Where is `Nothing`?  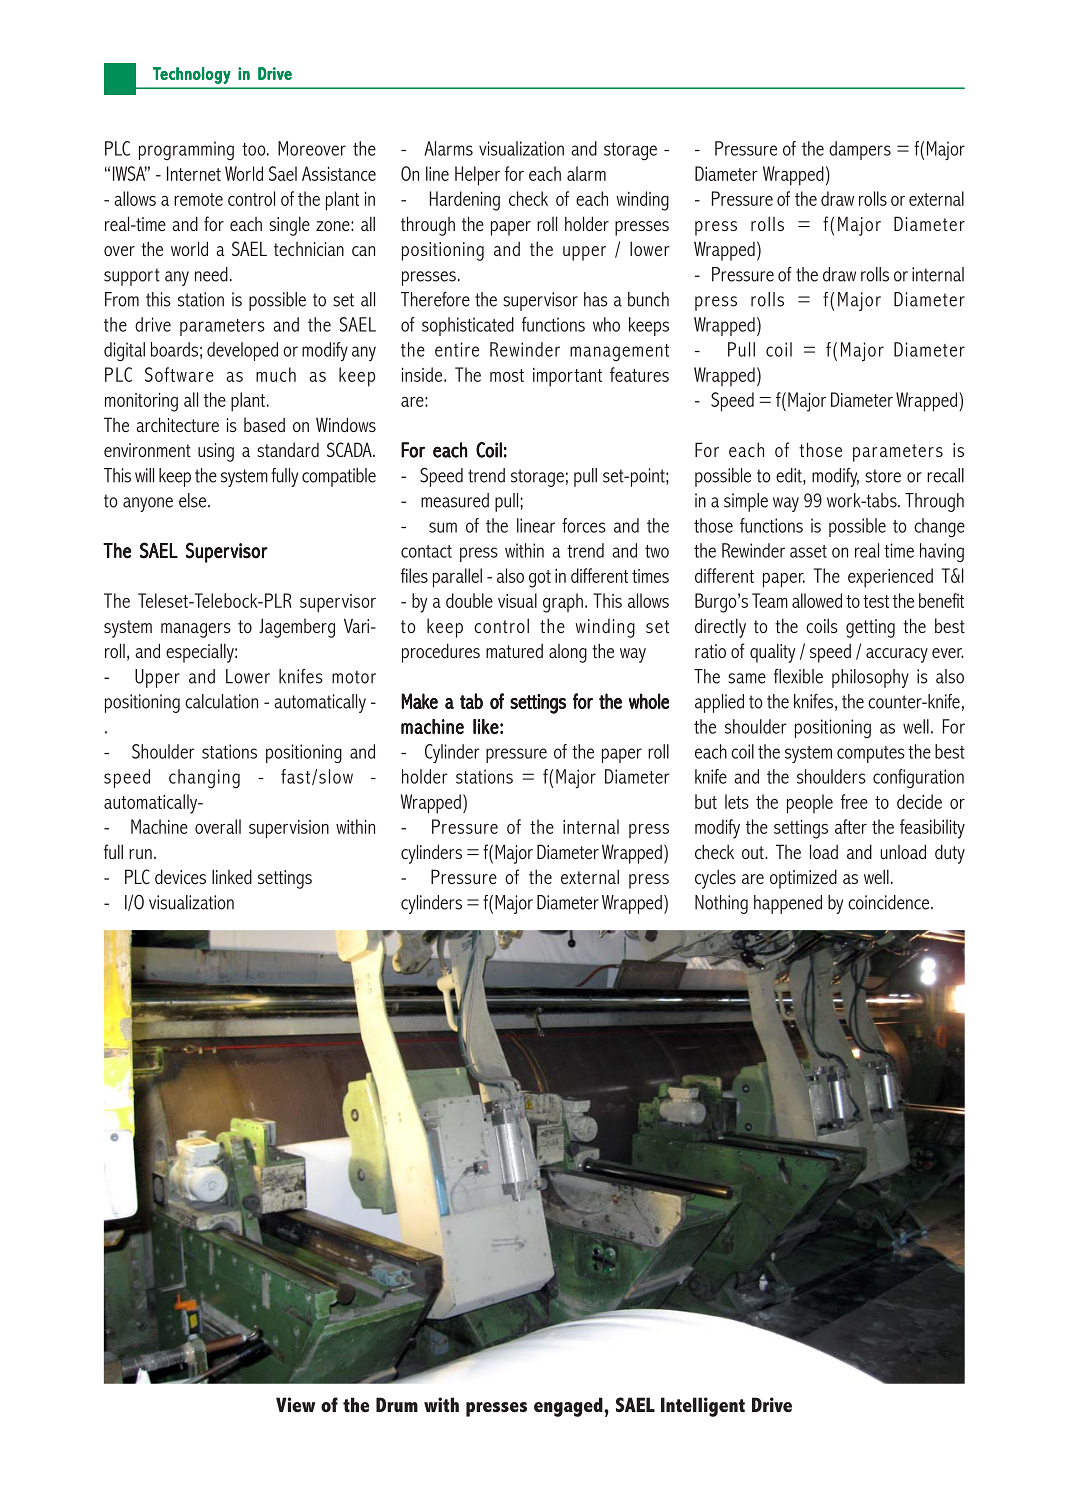
Nothing is located at coordinates (721, 904).
